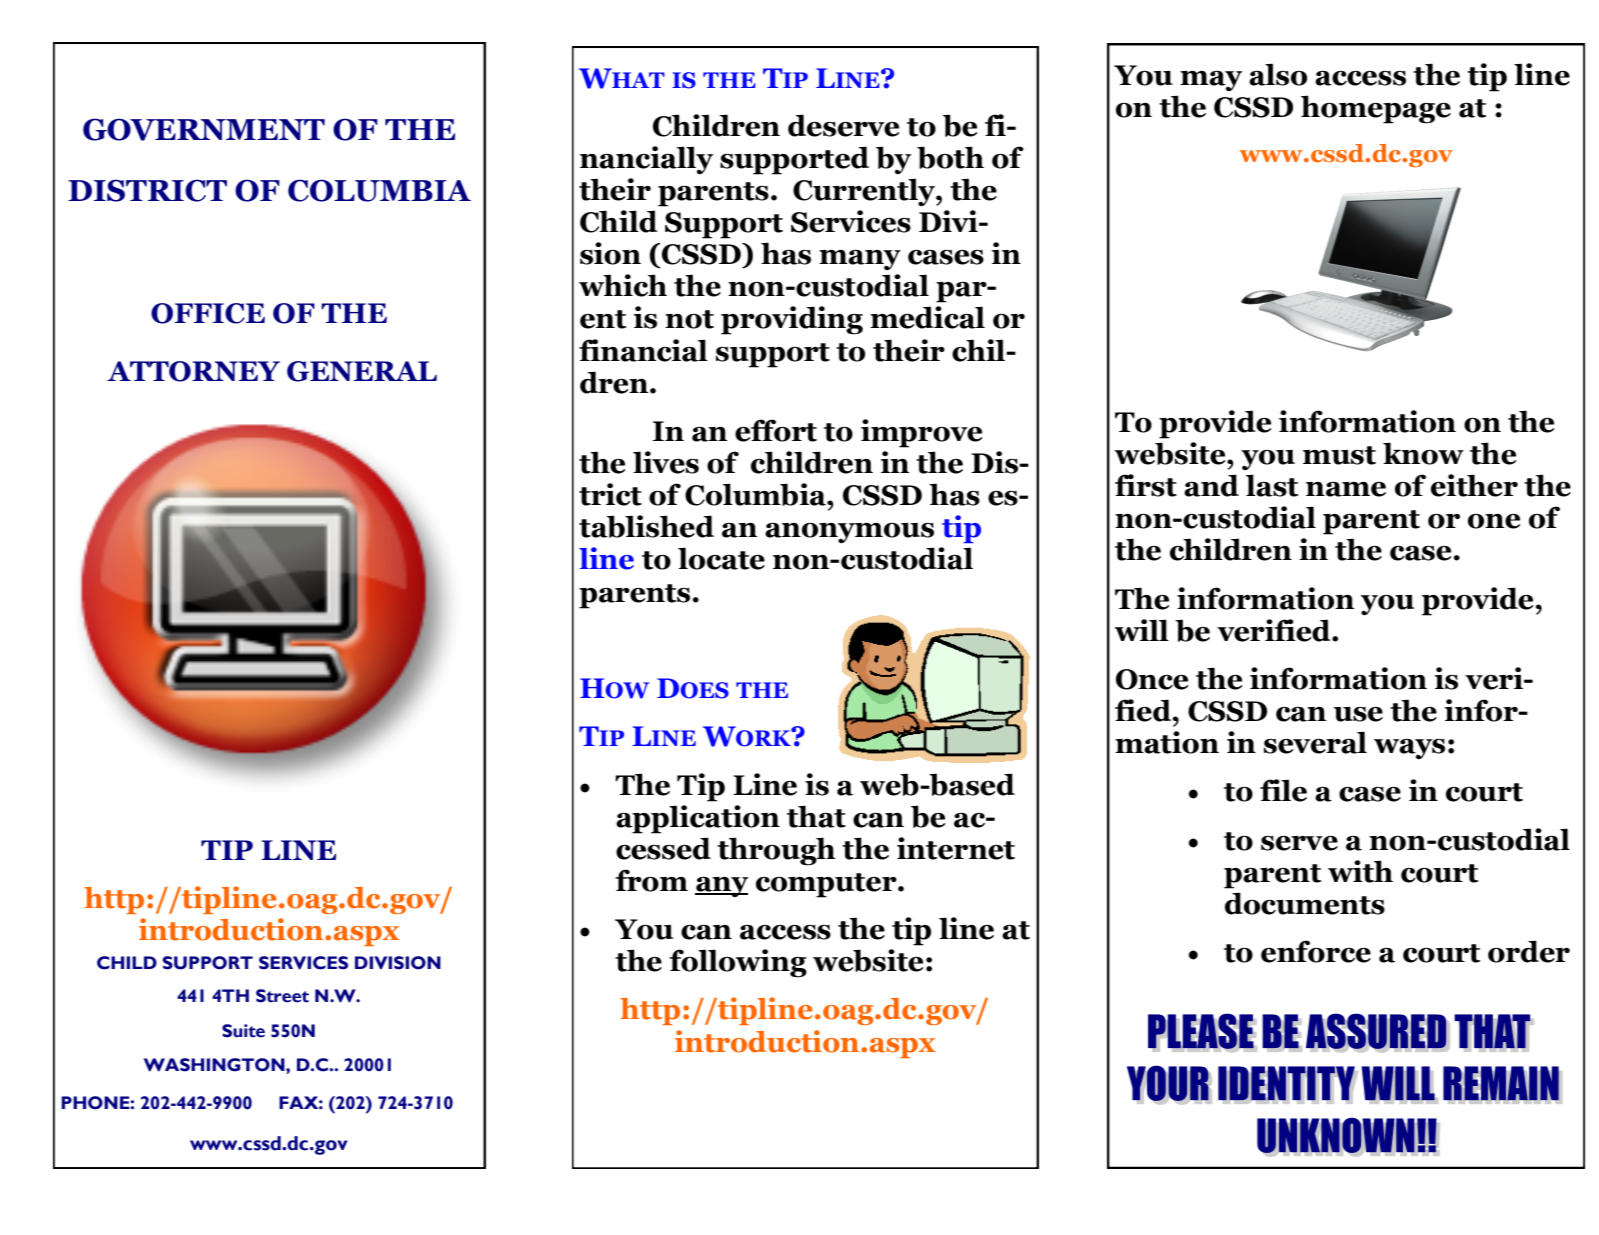 This screenshot has width=1599, height=1235. What do you see at coordinates (698, 819) in the screenshot?
I see `application` at bounding box center [698, 819].
